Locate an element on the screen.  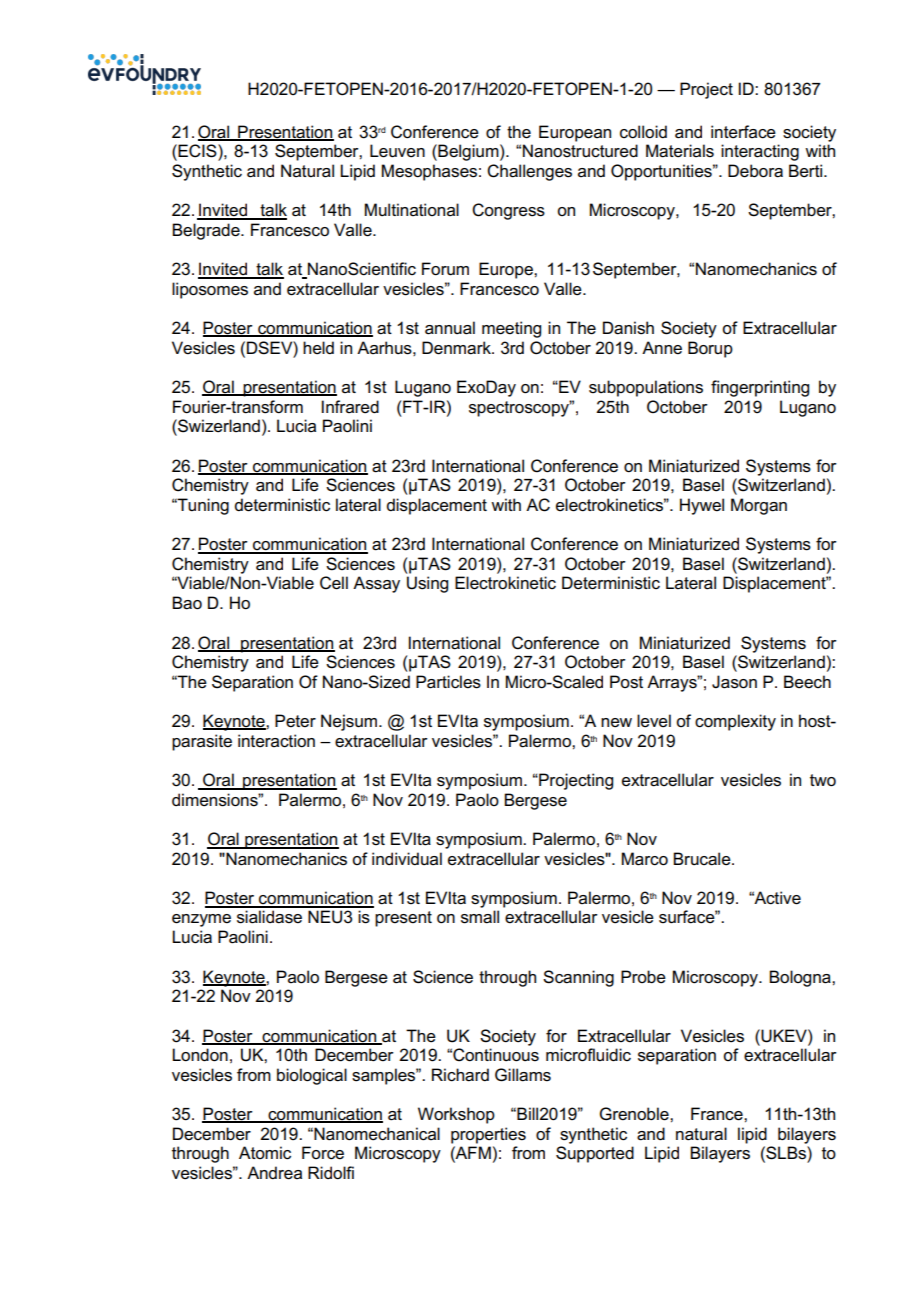
Morgan is located at coordinates (759, 506).
